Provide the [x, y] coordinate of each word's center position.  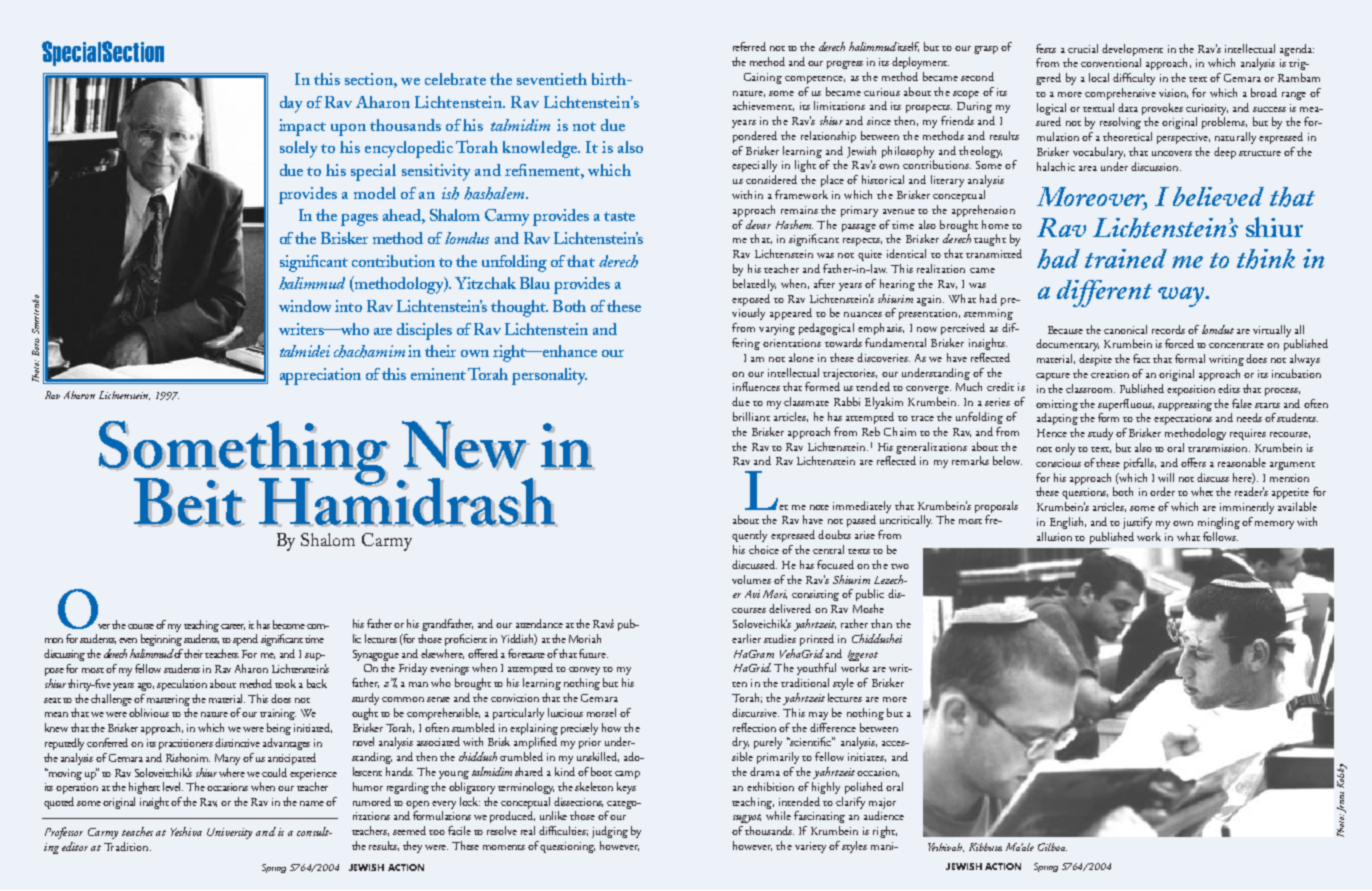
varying [777, 329]
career [233, 627]
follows [1220, 536]
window [305, 306]
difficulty [1134, 79]
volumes [751, 579]
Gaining [763, 78]
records [1168, 329]
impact [302, 127]
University [229, 833]
